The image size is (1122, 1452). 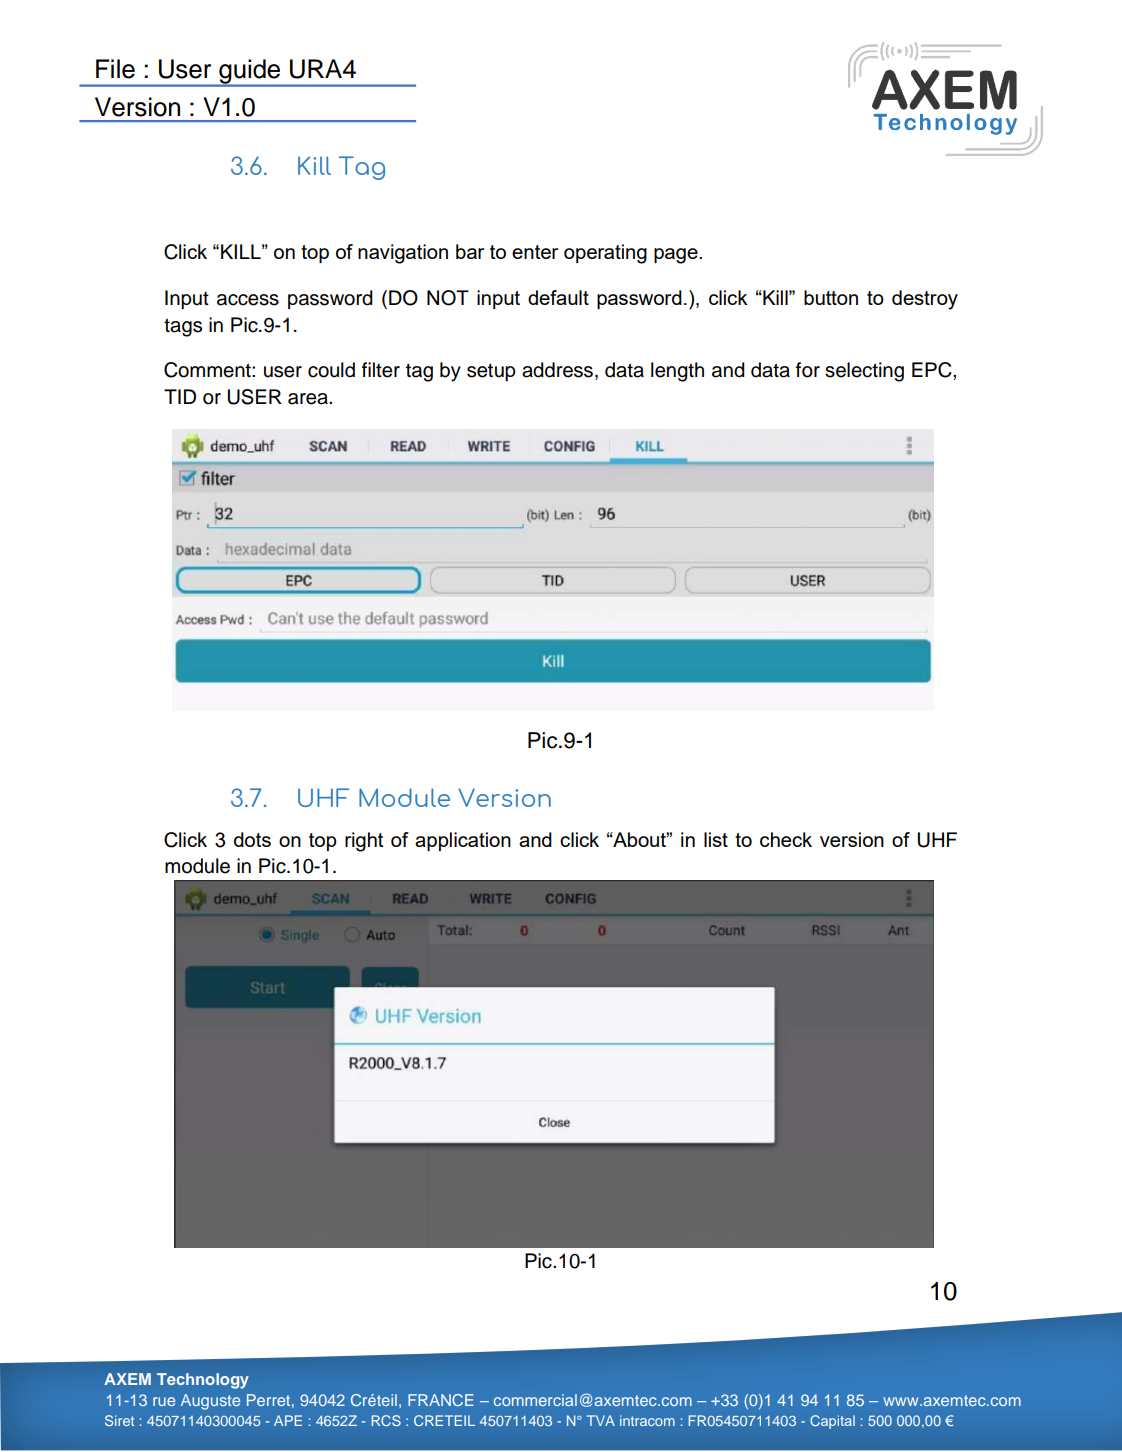 I want to click on dots, so click(x=252, y=839).
